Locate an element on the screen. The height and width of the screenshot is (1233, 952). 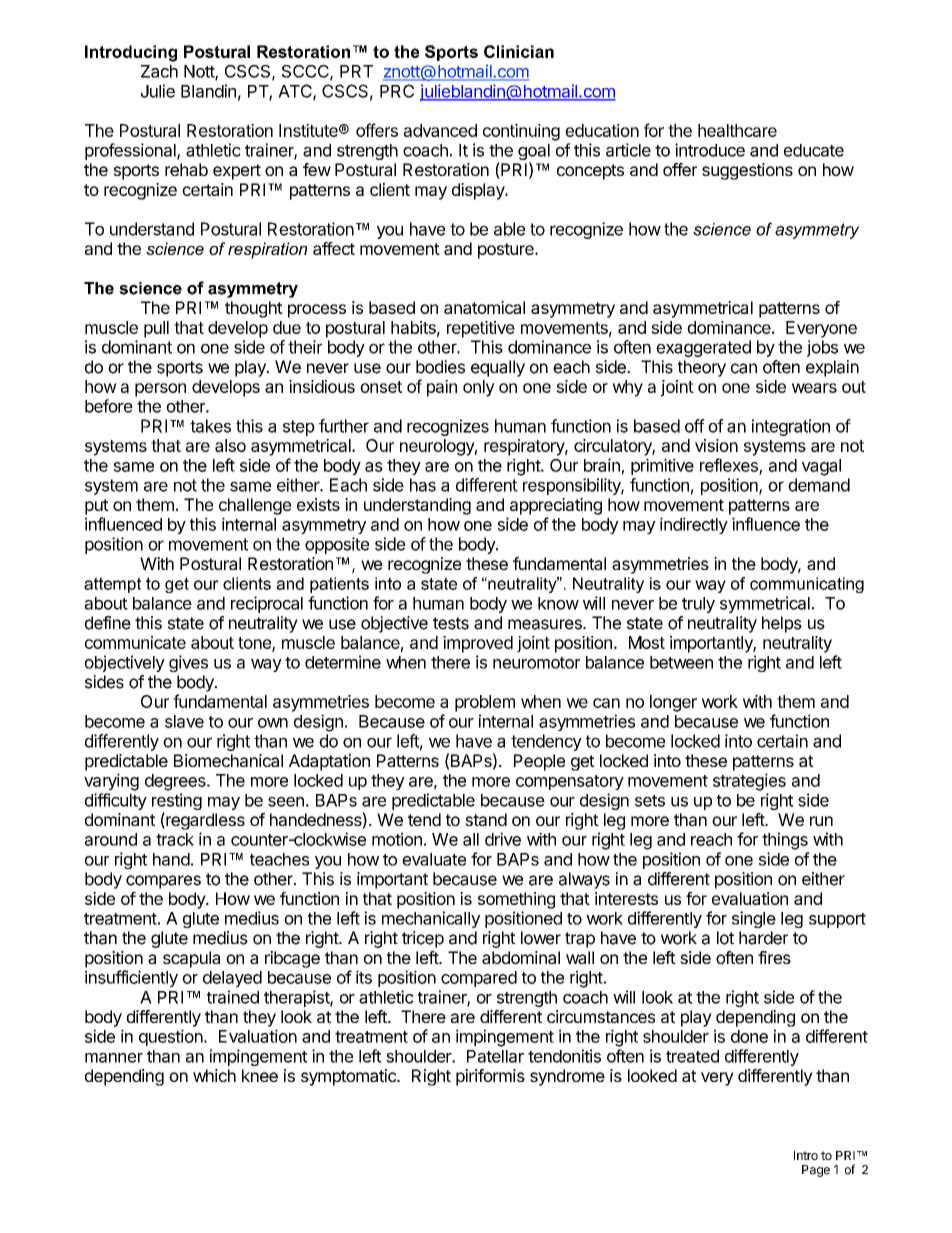
Zach is located at coordinates (159, 71).
